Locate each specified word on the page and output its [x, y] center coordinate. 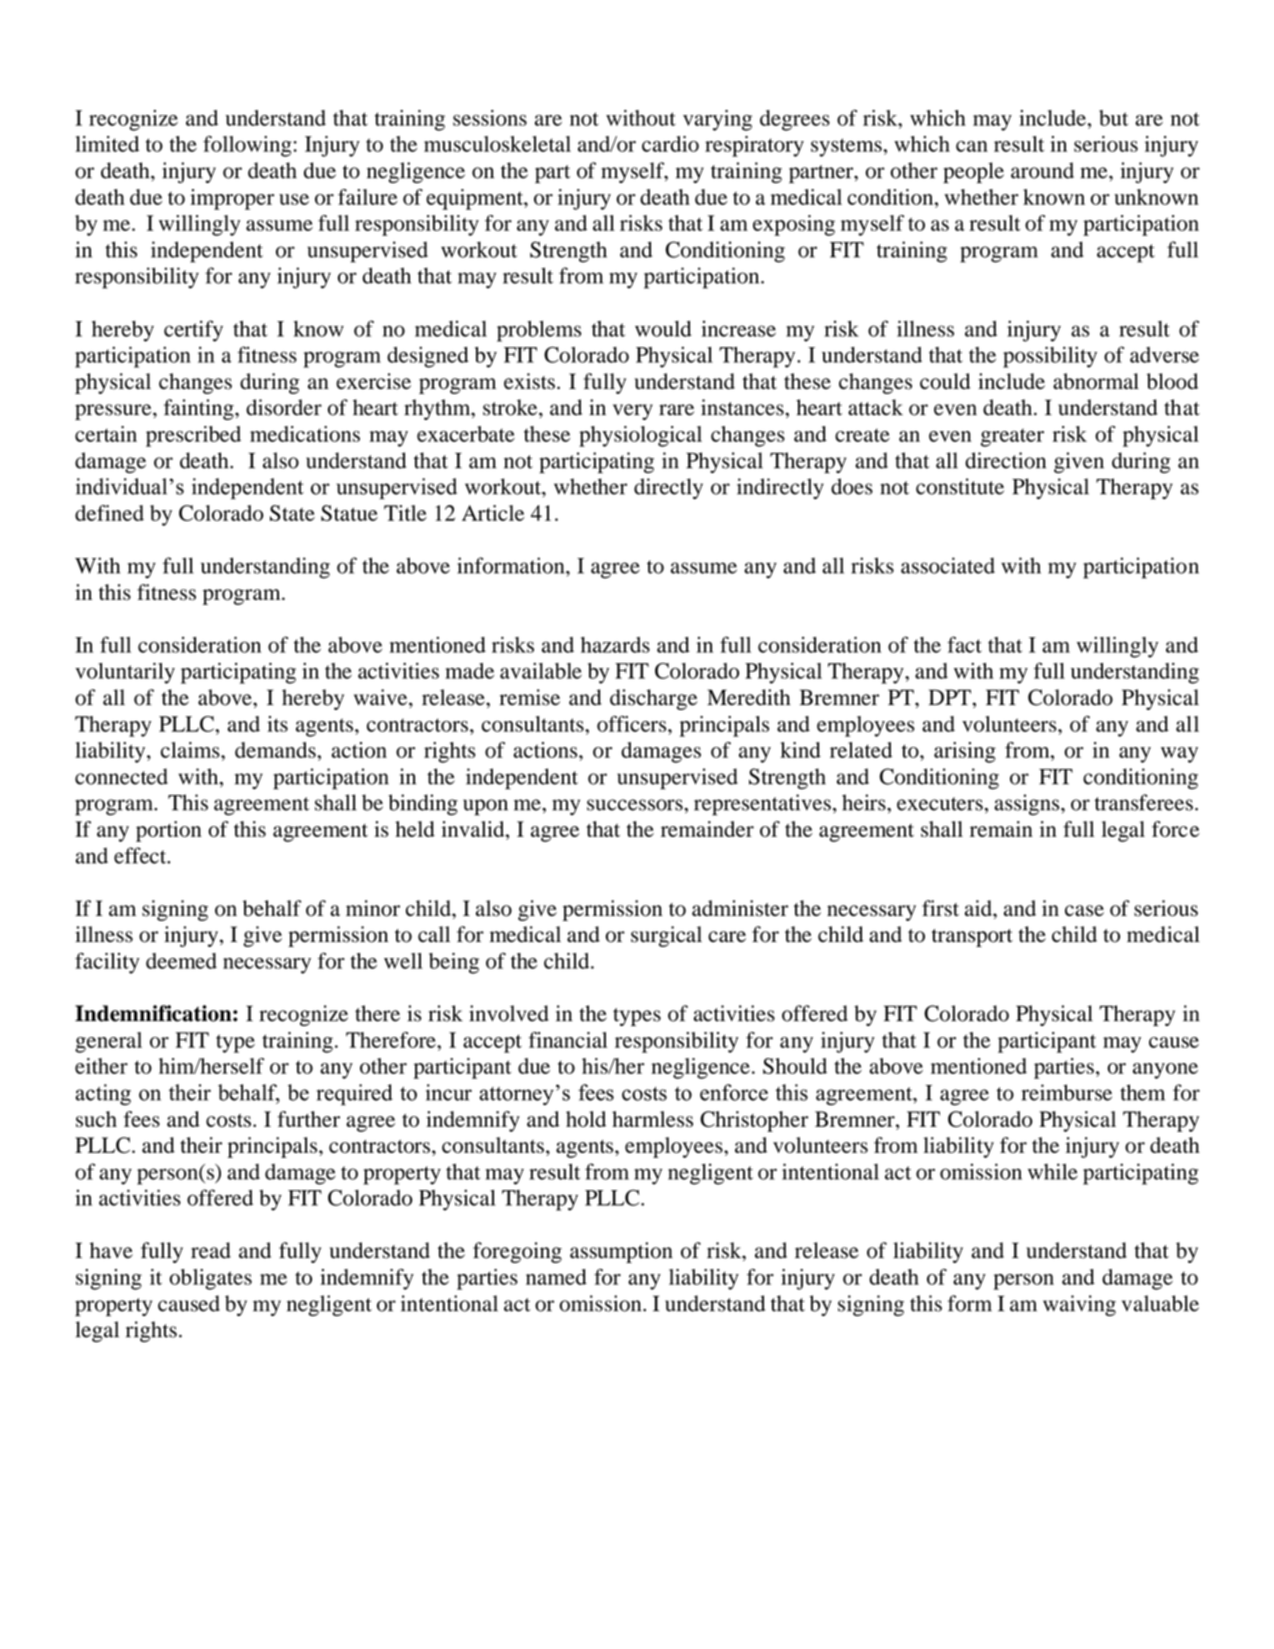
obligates [210, 1279]
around [1042, 170]
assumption [621, 1252]
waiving [1079, 1305]
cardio [670, 144]
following [247, 146]
